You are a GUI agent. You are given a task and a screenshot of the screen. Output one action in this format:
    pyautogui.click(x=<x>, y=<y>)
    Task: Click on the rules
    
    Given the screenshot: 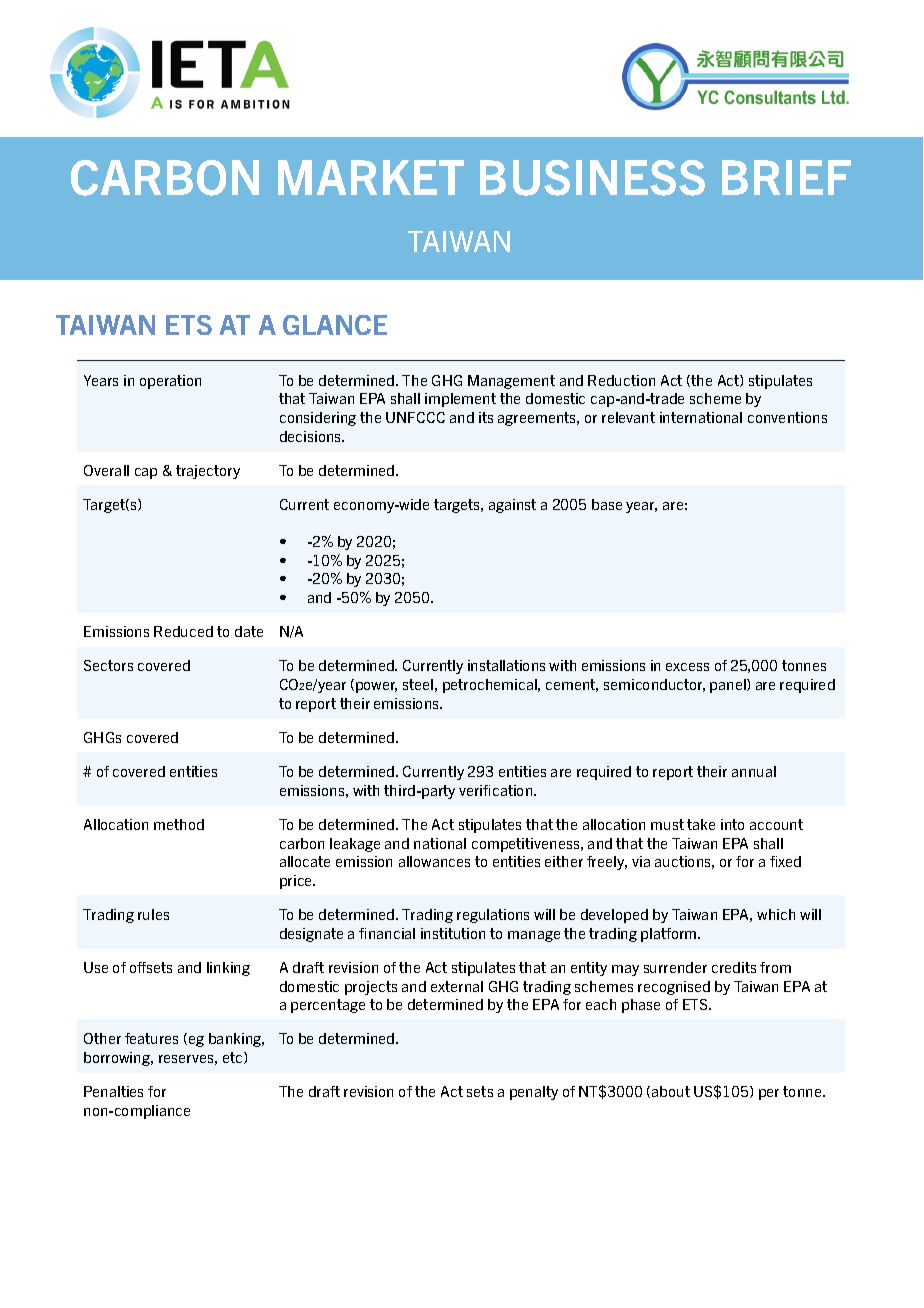 What is the action you would take?
    pyautogui.click(x=153, y=914)
